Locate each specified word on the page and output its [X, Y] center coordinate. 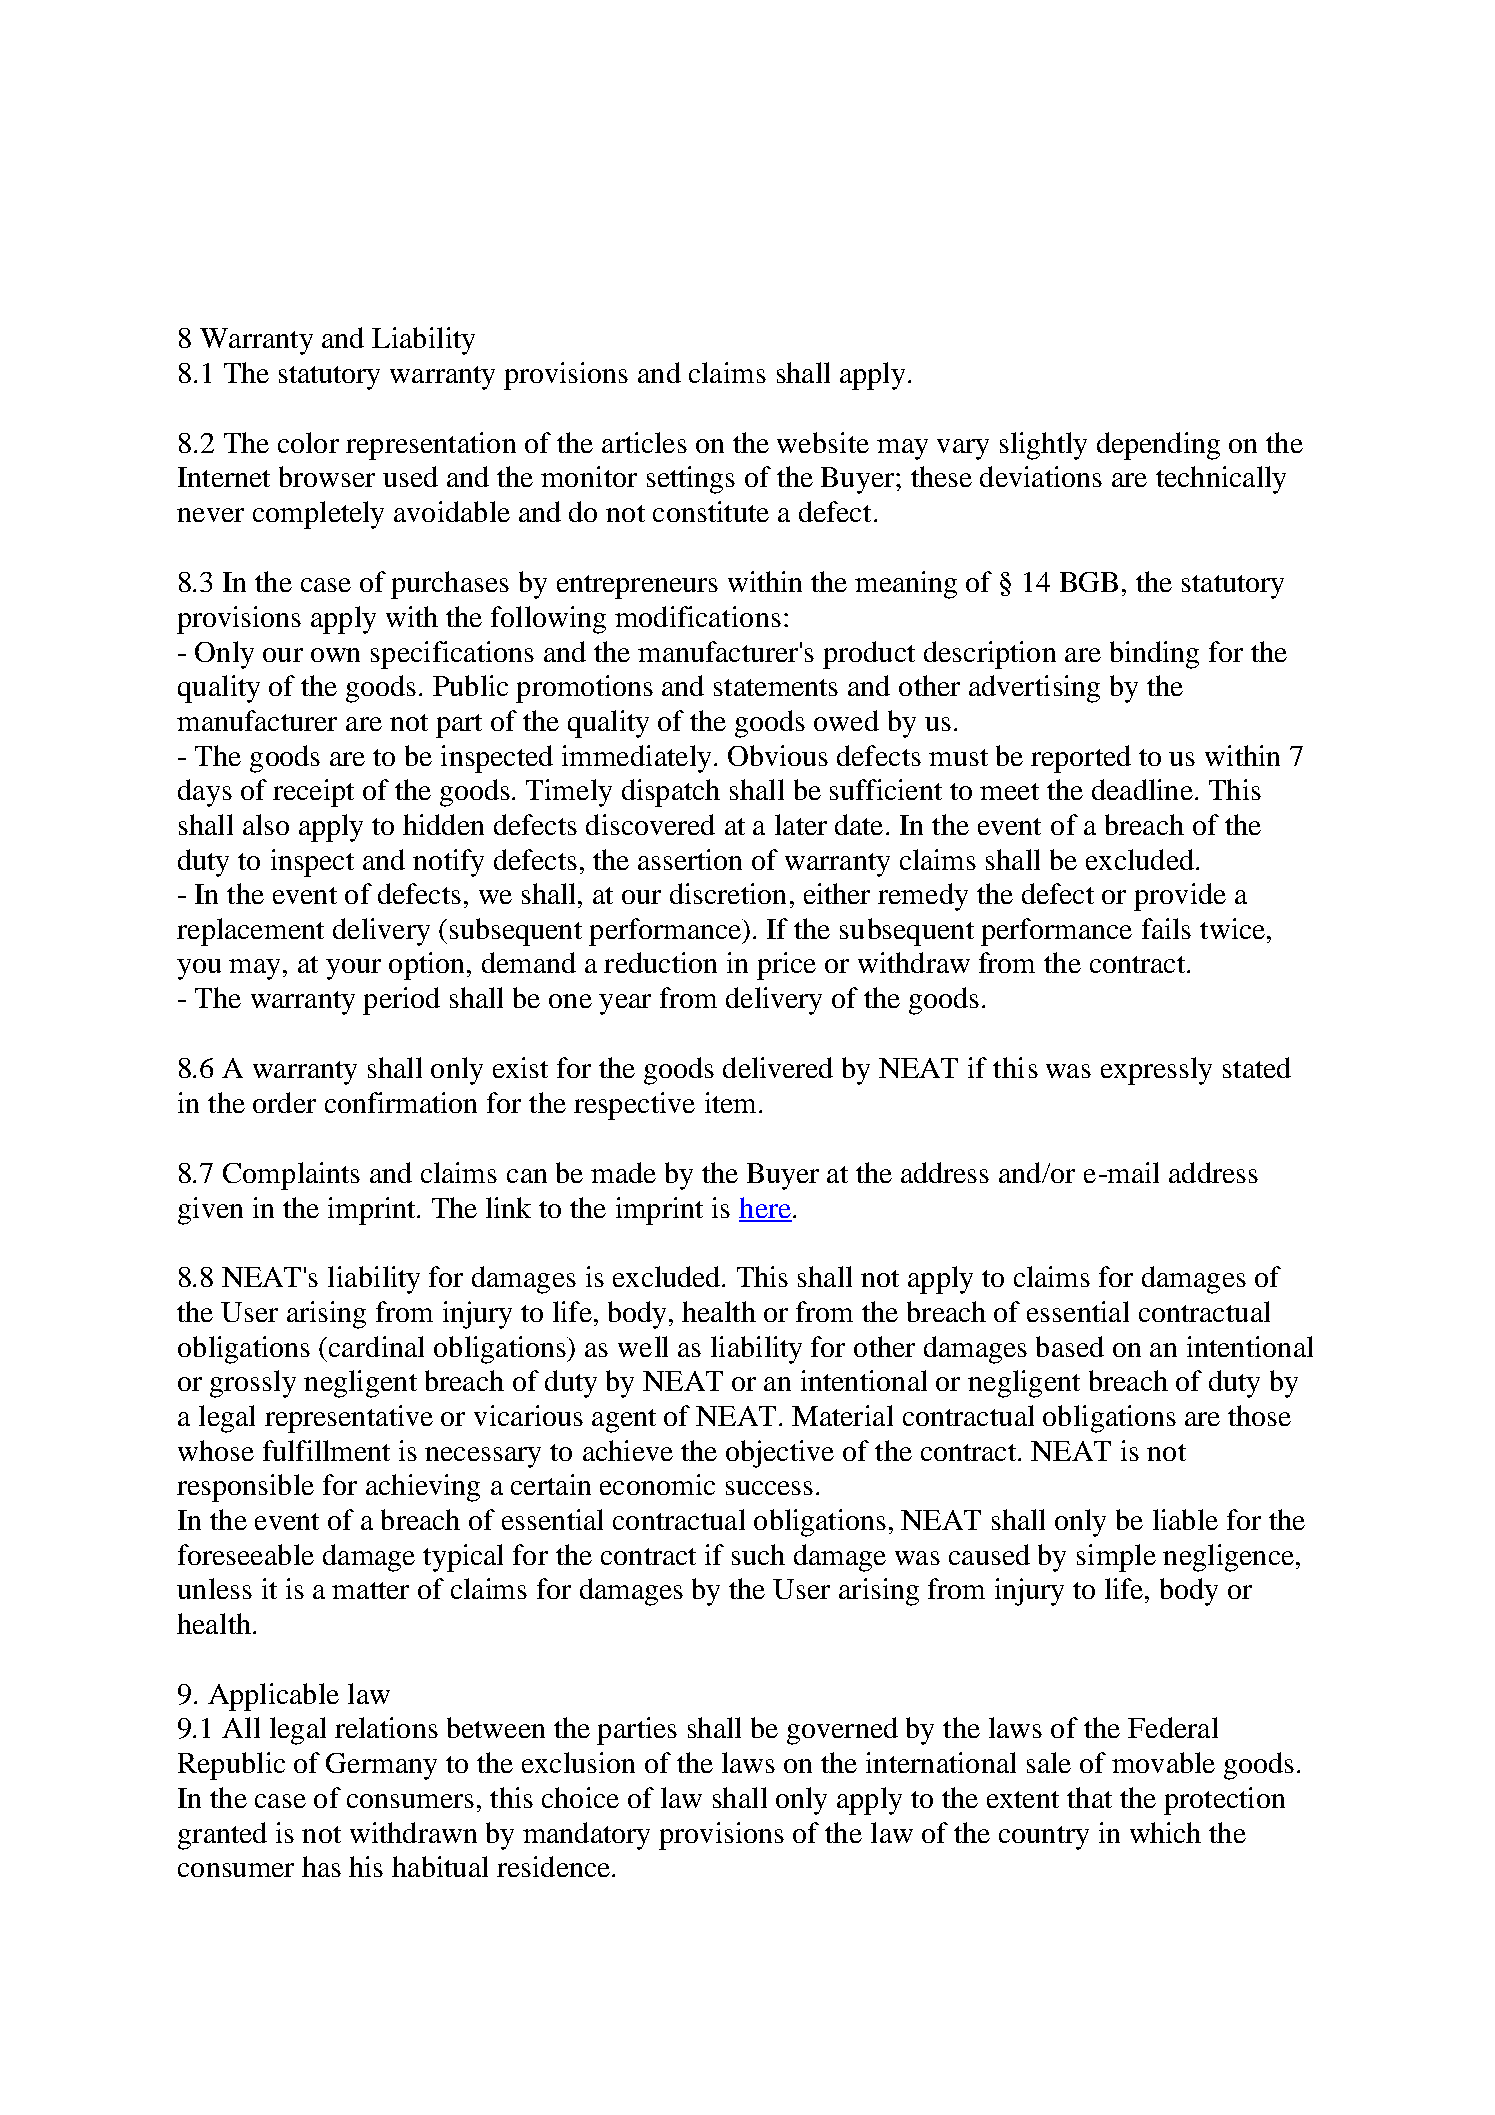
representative [349, 1419]
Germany [381, 1766]
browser [327, 476]
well [643, 1346]
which [1165, 1832]
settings [691, 480]
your [353, 969]
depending [1158, 446]
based [1070, 1346]
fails [1166, 928]
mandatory [586, 1836]
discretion [728, 893]
